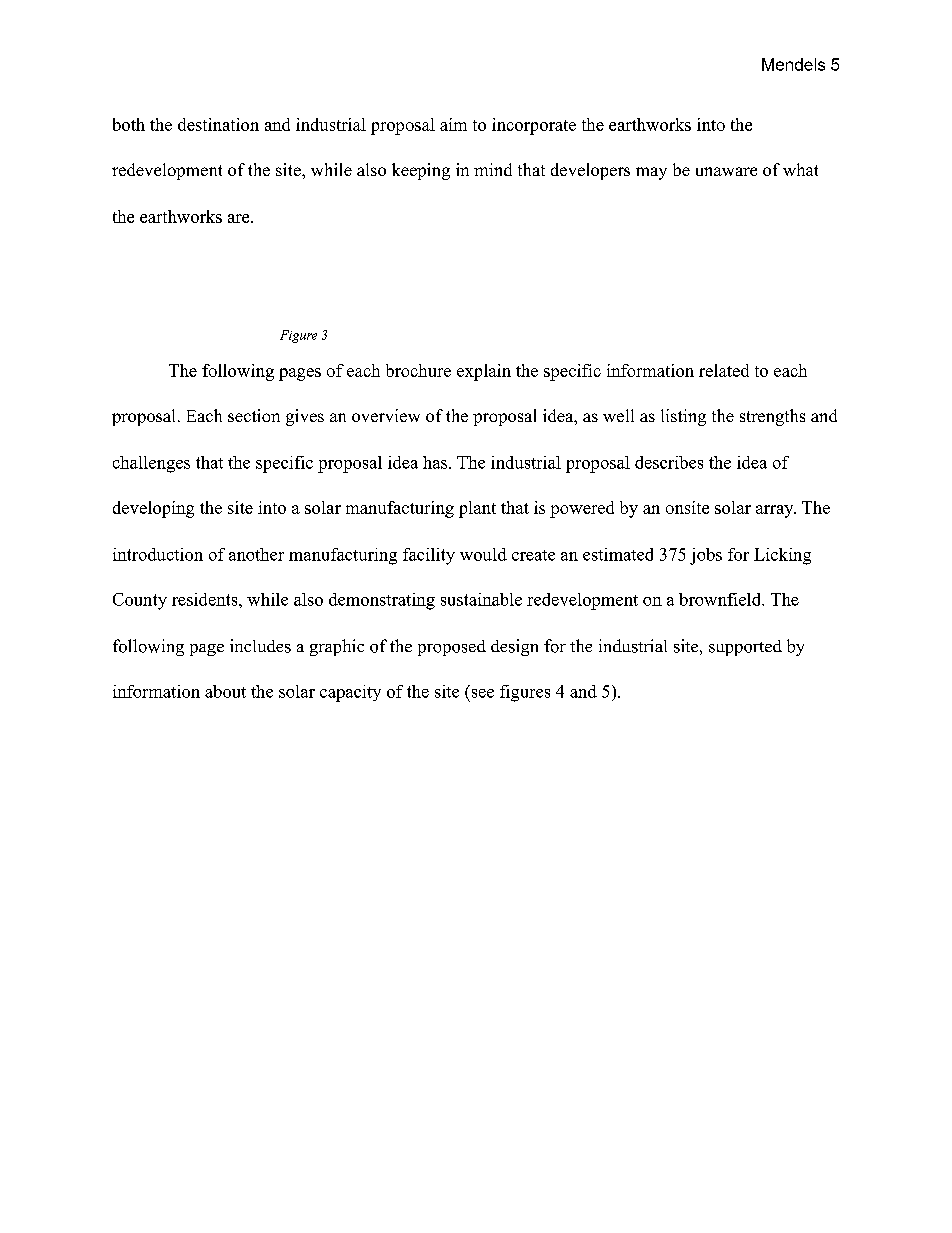  What do you see at coordinates (483, 693) in the screenshot?
I see `see` at bounding box center [483, 693].
